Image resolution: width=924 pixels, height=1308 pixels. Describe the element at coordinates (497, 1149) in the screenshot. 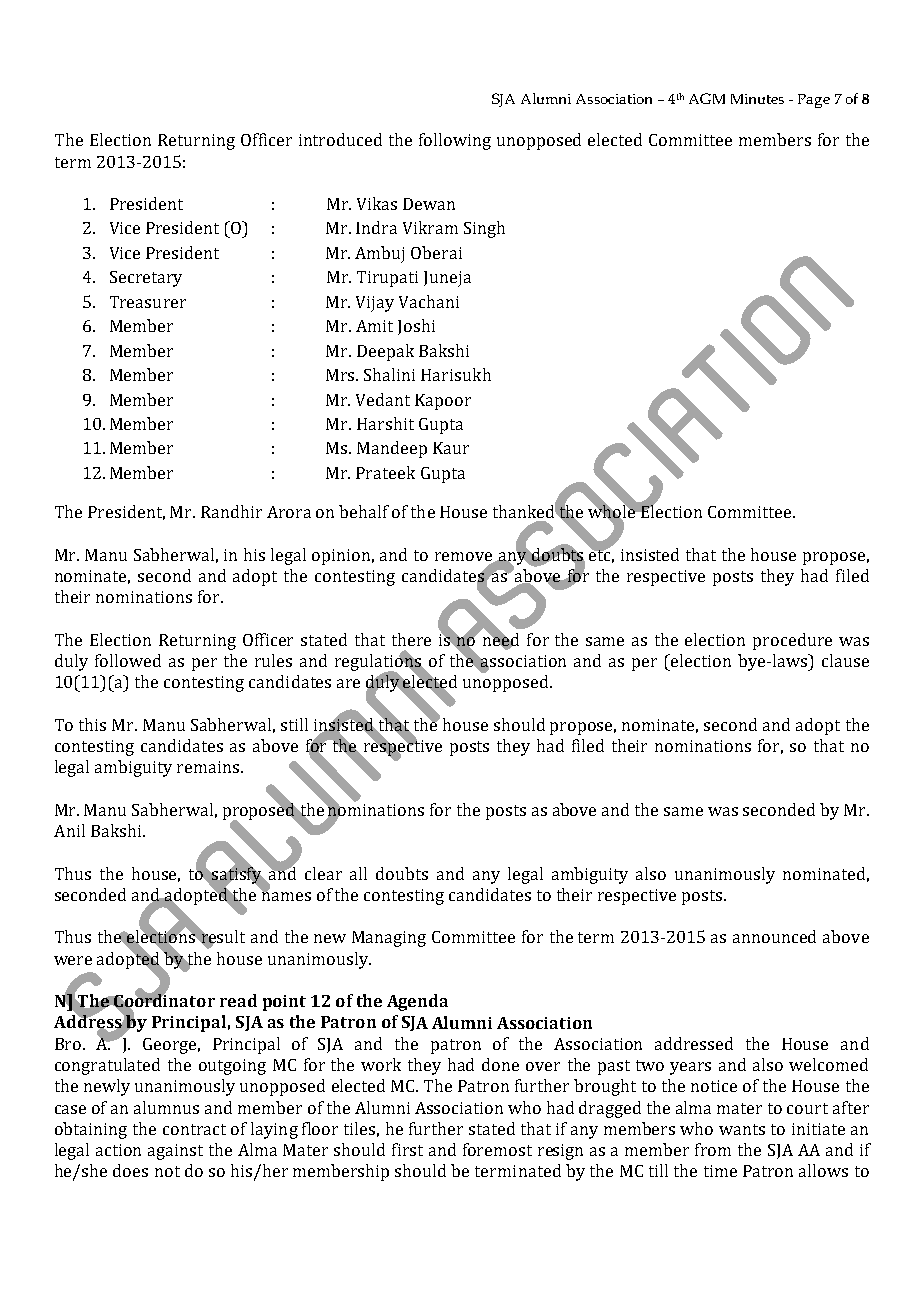

I see `foremost` at that location.
